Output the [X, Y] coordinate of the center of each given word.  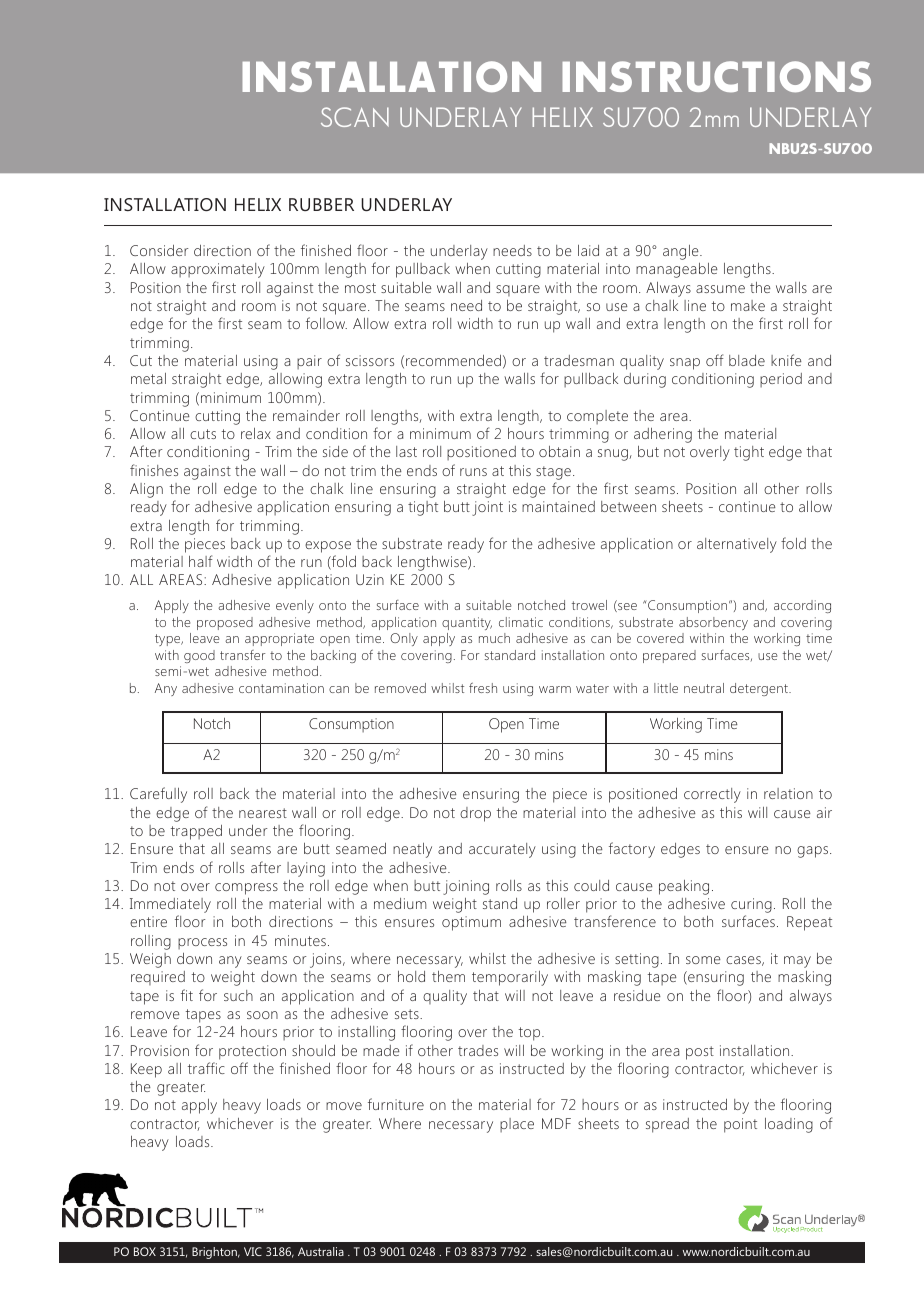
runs [473, 472]
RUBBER [321, 204]
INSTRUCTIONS [716, 76]
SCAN [355, 117]
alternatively [737, 545]
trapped [196, 832]
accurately [502, 850]
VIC [253, 1251]
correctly [712, 795]
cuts [203, 434]
